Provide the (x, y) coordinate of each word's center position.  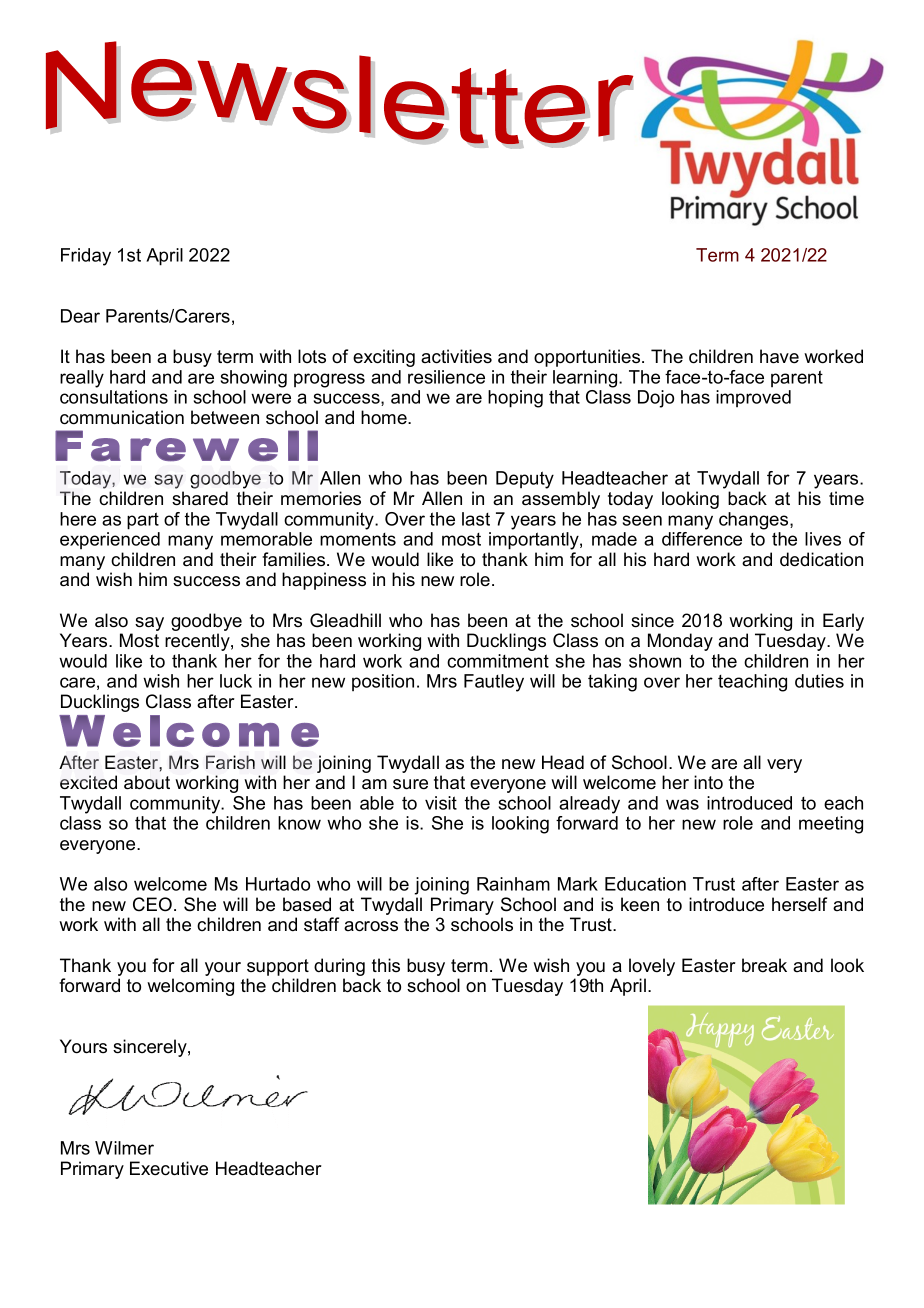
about (147, 782)
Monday (680, 642)
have (779, 356)
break (764, 965)
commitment (498, 661)
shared (200, 498)
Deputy (525, 480)
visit (441, 803)
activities (456, 356)
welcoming (190, 987)
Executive (169, 1168)
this (386, 965)
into (708, 782)
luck (236, 681)
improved (753, 398)
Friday (86, 257)
